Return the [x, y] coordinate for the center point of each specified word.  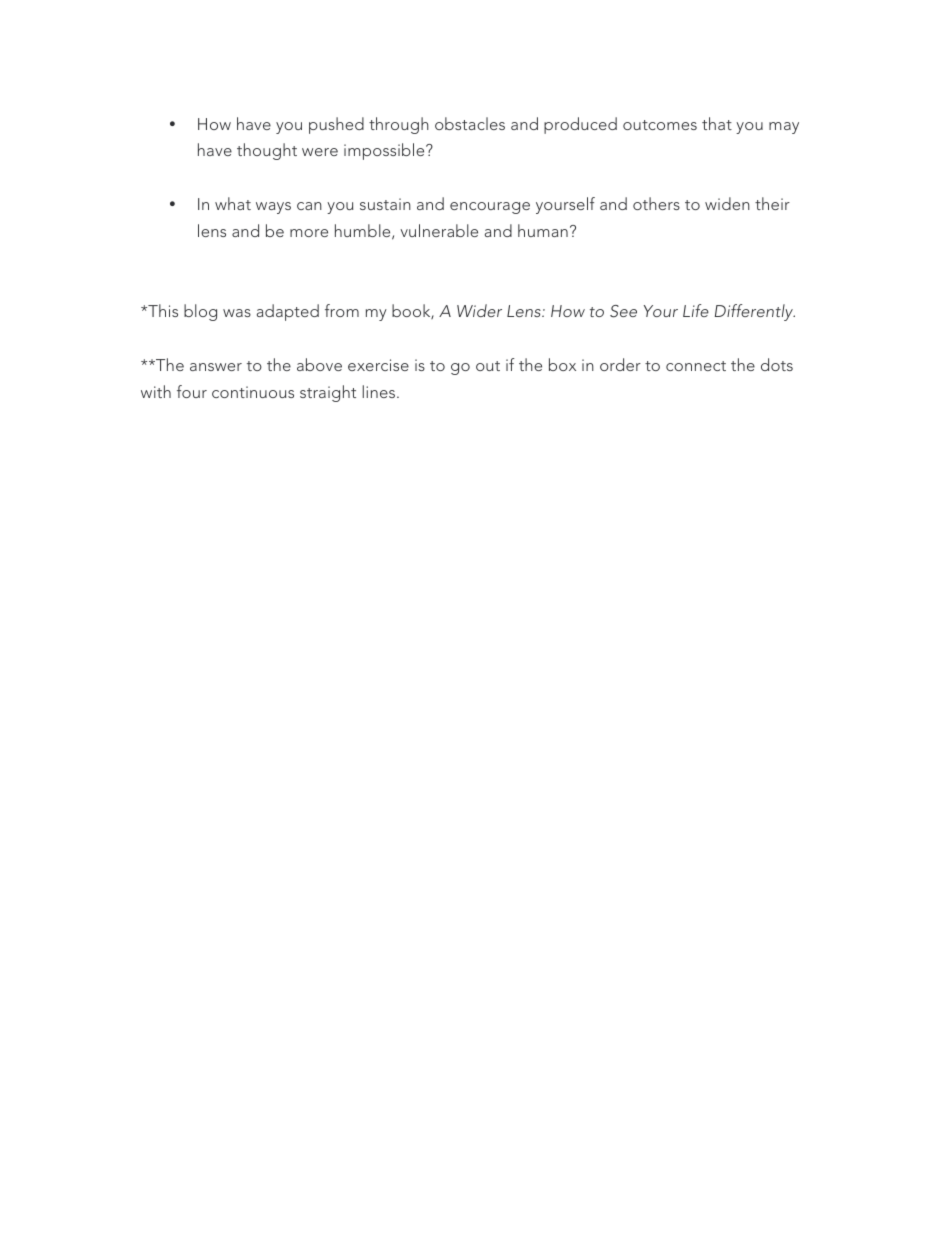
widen [727, 203]
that [717, 123]
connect [696, 366]
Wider [479, 310]
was [237, 313]
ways [273, 208]
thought [267, 151]
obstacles [470, 123]
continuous [253, 392]
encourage [490, 208]
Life [696, 310]
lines [378, 391]
